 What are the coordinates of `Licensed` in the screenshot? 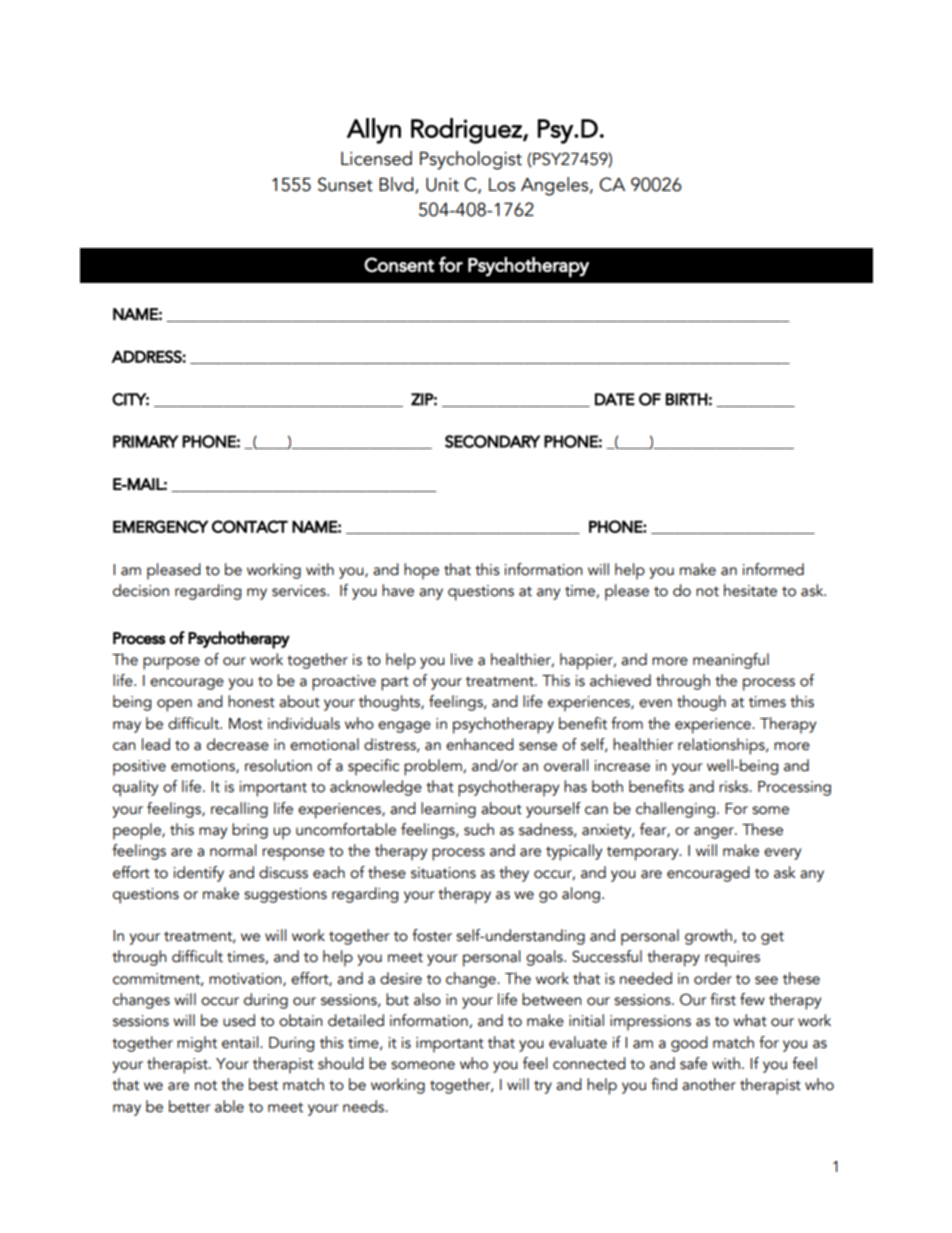 It's located at (376, 158).
